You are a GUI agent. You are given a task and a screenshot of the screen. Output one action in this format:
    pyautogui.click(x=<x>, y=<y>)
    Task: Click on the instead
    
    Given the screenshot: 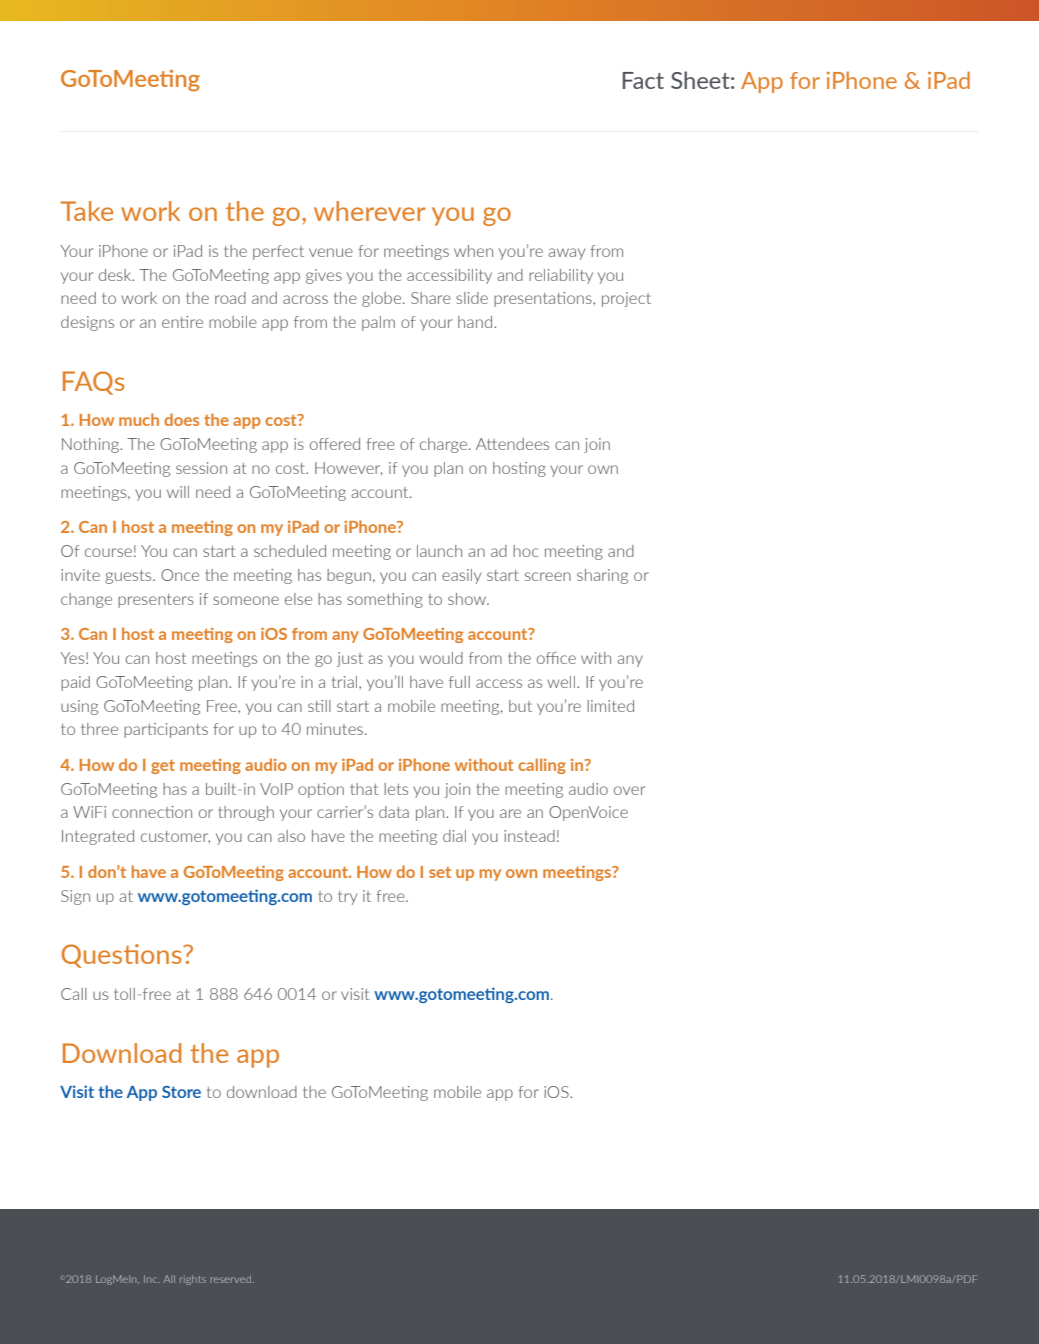 What is the action you would take?
    pyautogui.click(x=529, y=836)
